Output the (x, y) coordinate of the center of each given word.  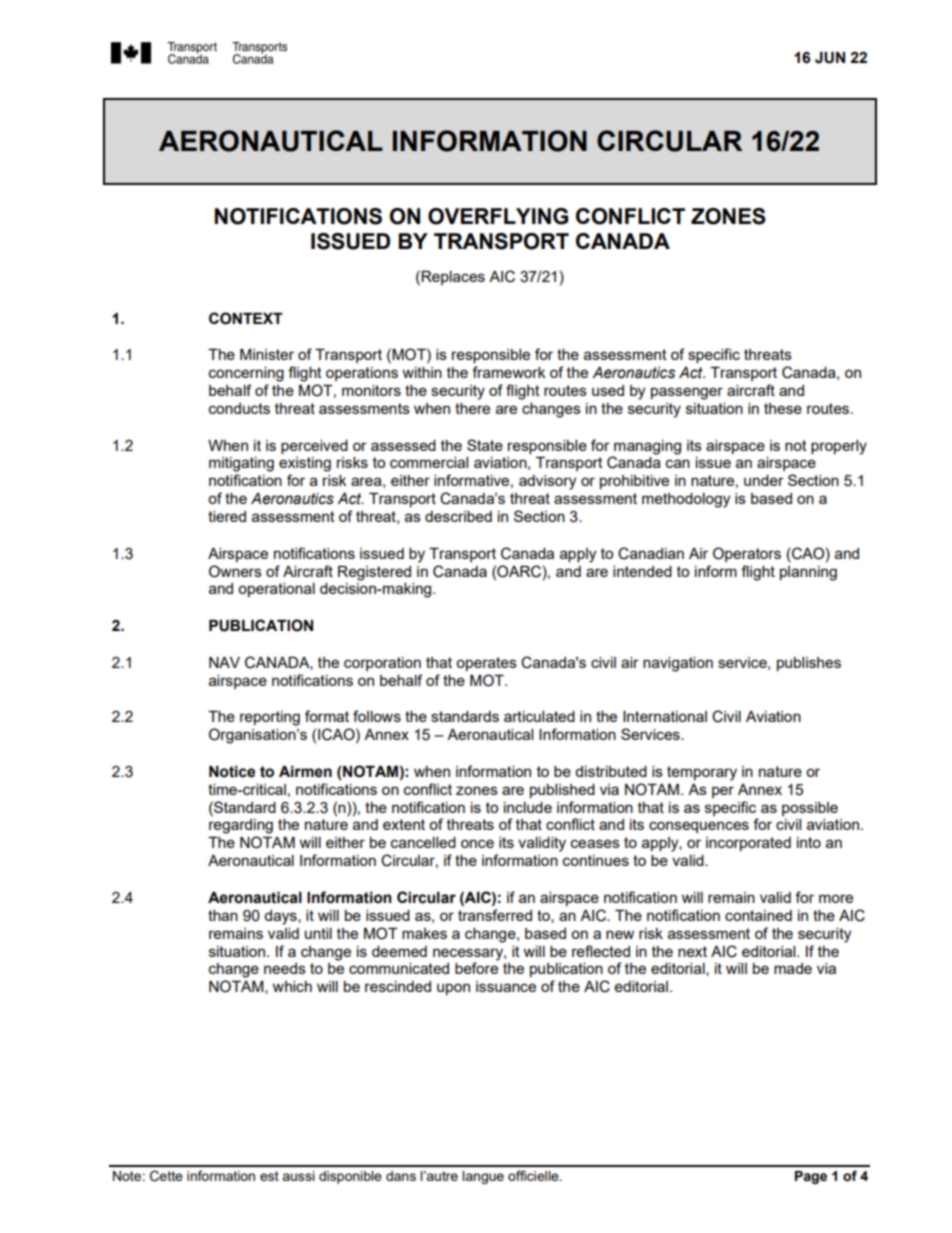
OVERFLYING (498, 216)
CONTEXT (246, 318)
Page (811, 1177)
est (269, 1176)
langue (483, 1177)
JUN (830, 58)
